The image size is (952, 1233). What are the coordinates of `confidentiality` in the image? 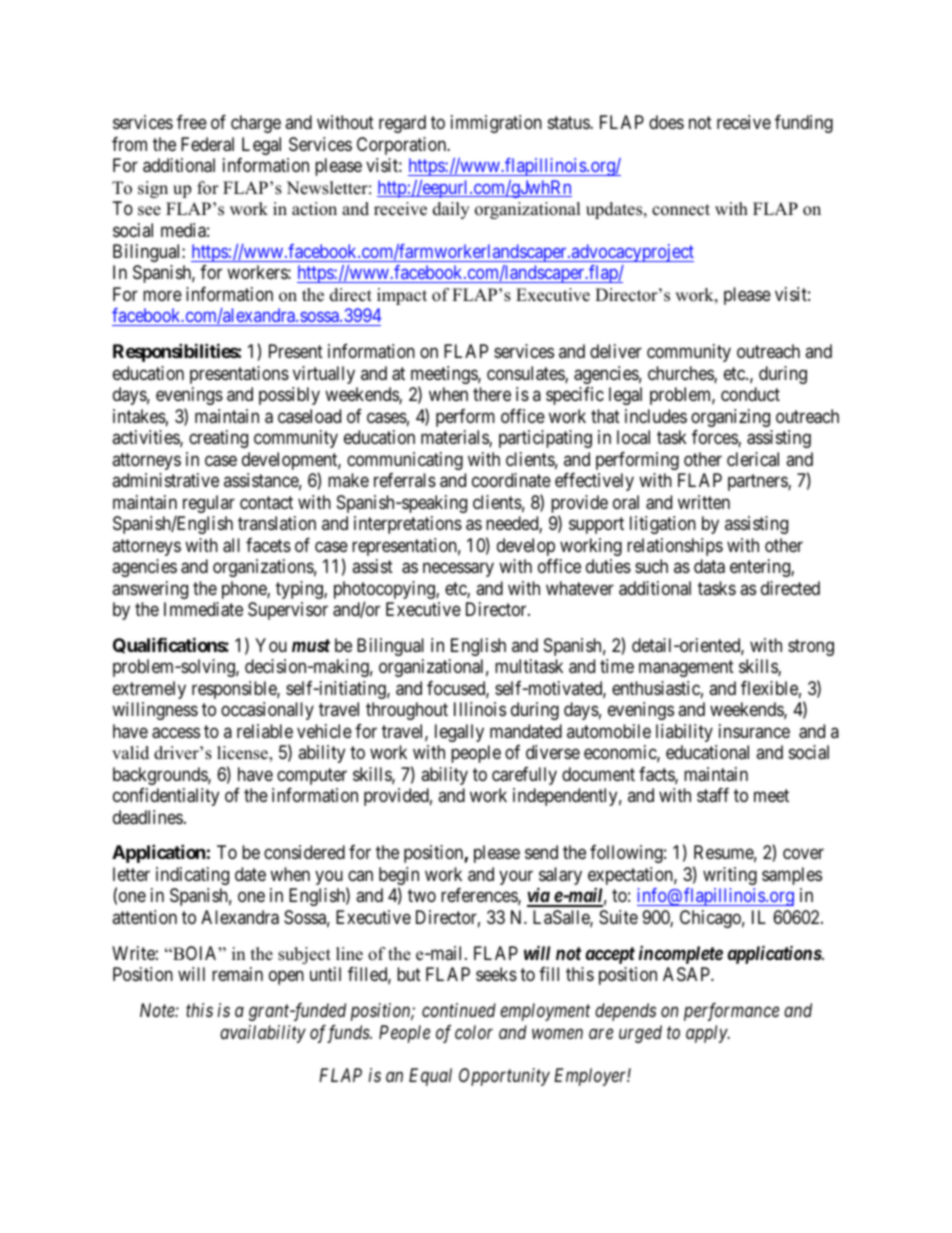 It's located at (166, 797).
